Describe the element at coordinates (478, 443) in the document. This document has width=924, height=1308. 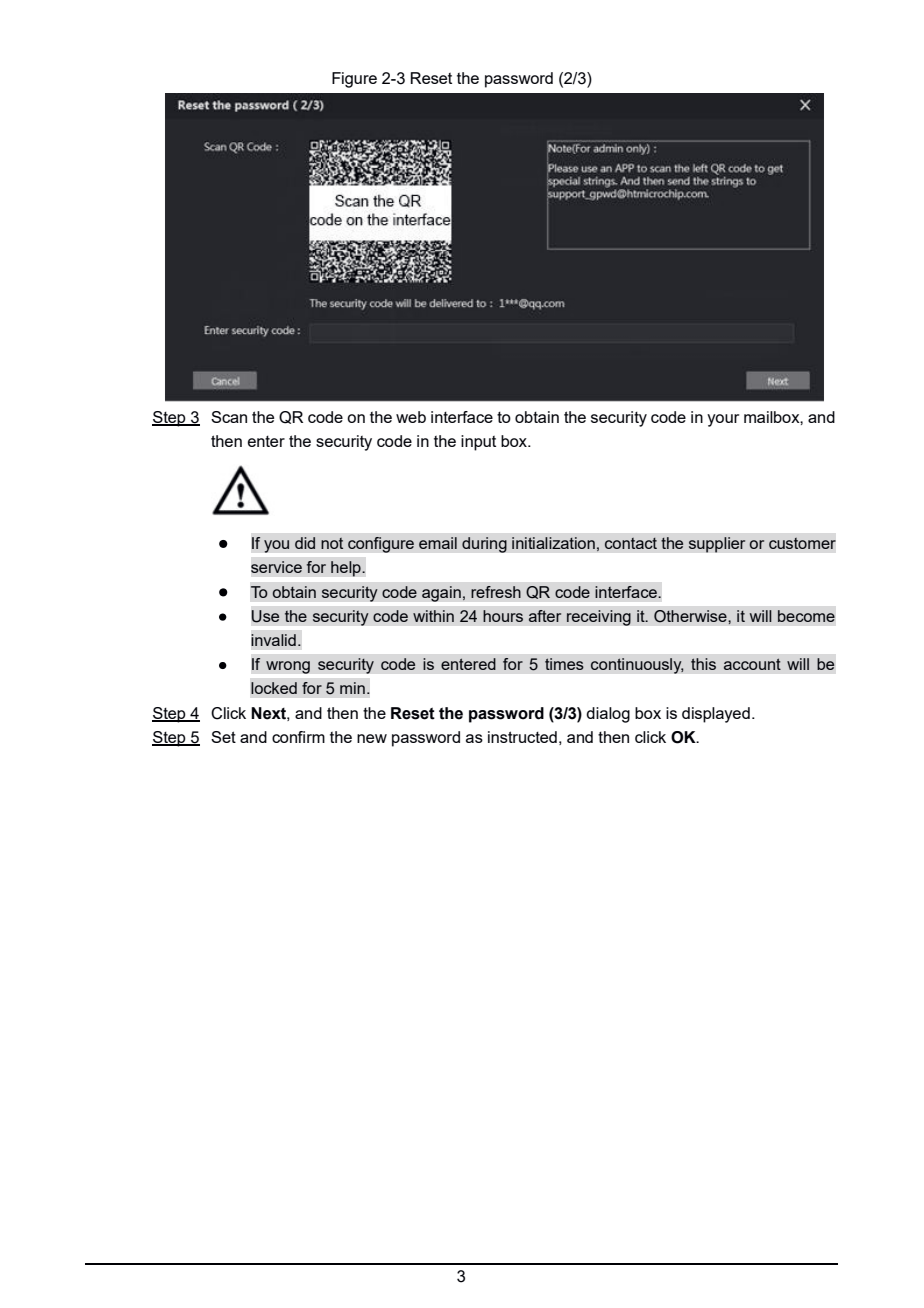
I see `input` at that location.
